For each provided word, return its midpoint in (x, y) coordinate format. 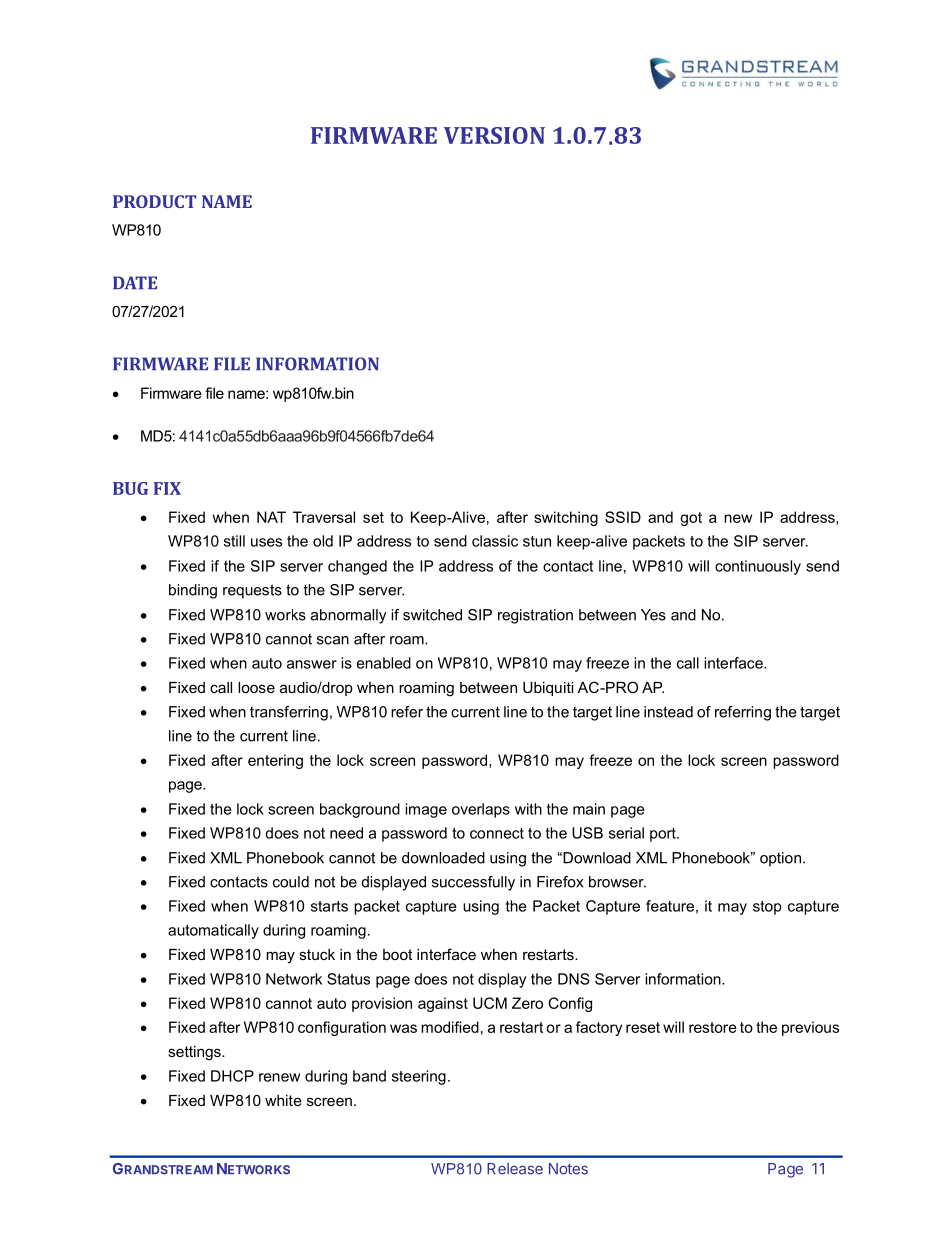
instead (668, 712)
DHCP (232, 1076)
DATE (135, 282)
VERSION (494, 135)
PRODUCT (155, 201)
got (691, 519)
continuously (758, 567)
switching (566, 518)
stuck (317, 954)
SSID (623, 517)
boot (397, 954)
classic (495, 541)
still (234, 541)
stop (767, 908)
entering (275, 761)
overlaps (481, 810)
